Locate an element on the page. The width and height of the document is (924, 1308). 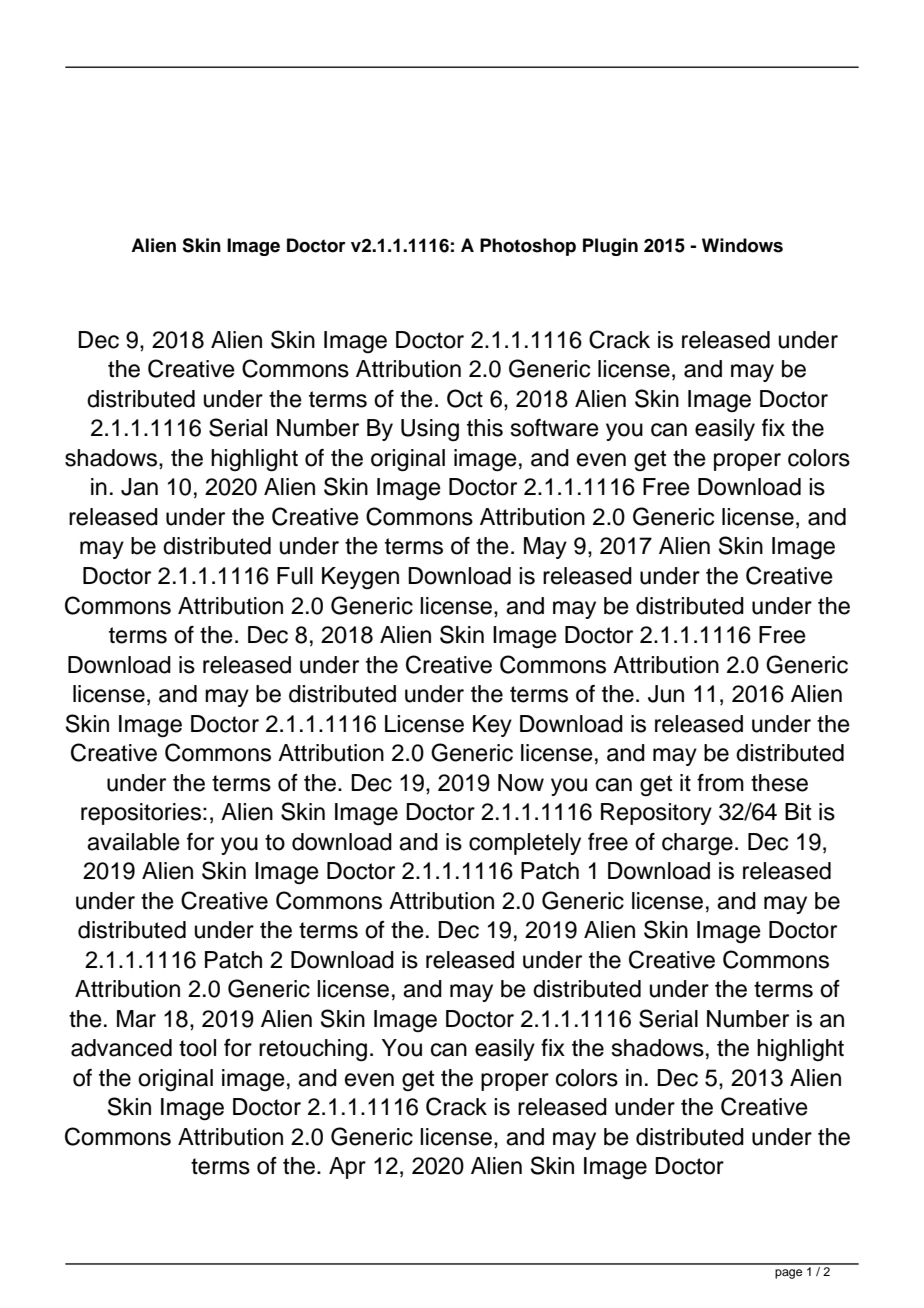
Keygen is located at coordinates (360, 578).
